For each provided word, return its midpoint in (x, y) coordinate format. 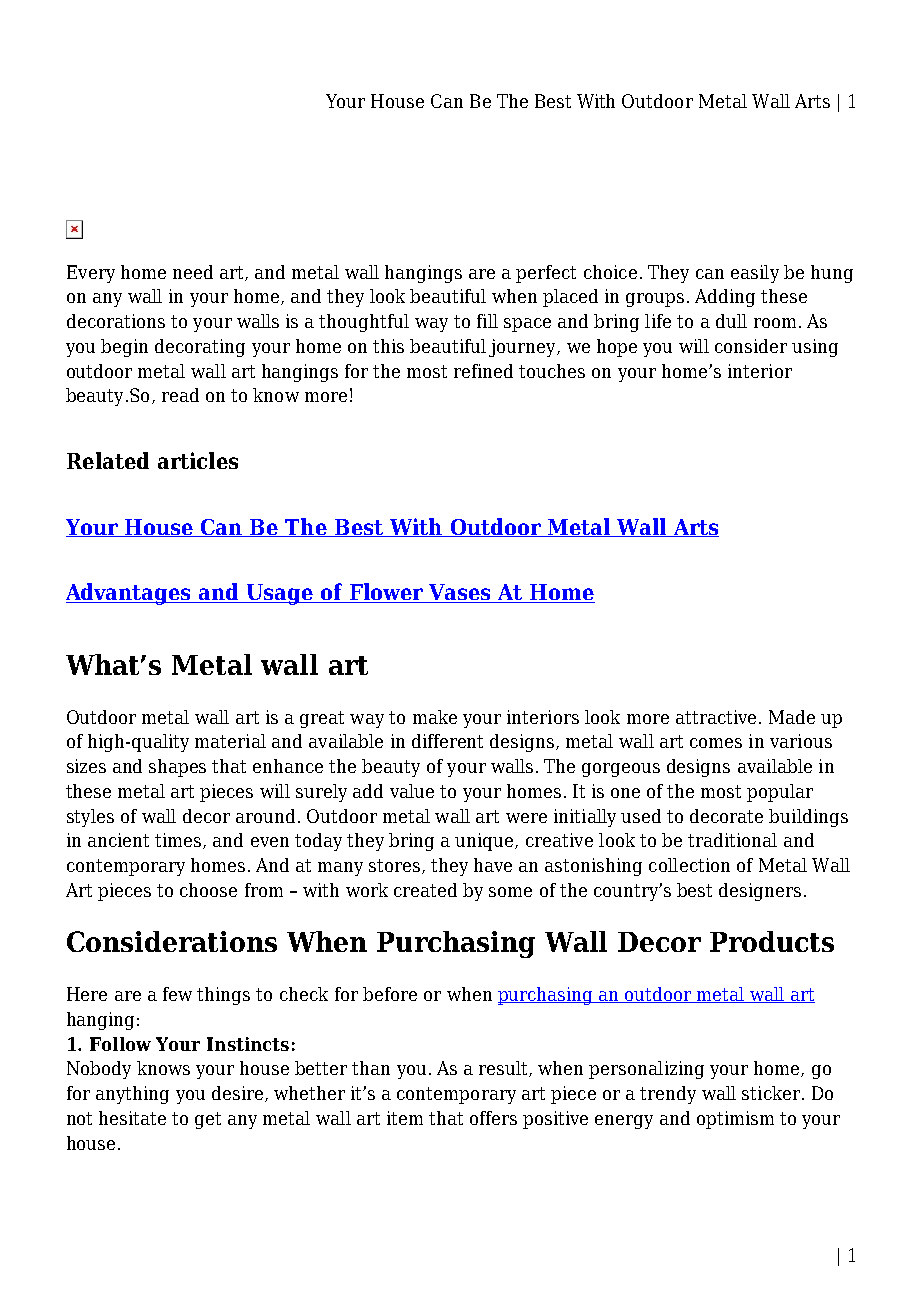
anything (132, 1095)
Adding (725, 298)
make (435, 717)
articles (198, 460)
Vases (460, 593)
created (425, 890)
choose (208, 890)
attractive (716, 717)
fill (487, 321)
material (230, 741)
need (193, 272)
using (815, 348)
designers (760, 892)
